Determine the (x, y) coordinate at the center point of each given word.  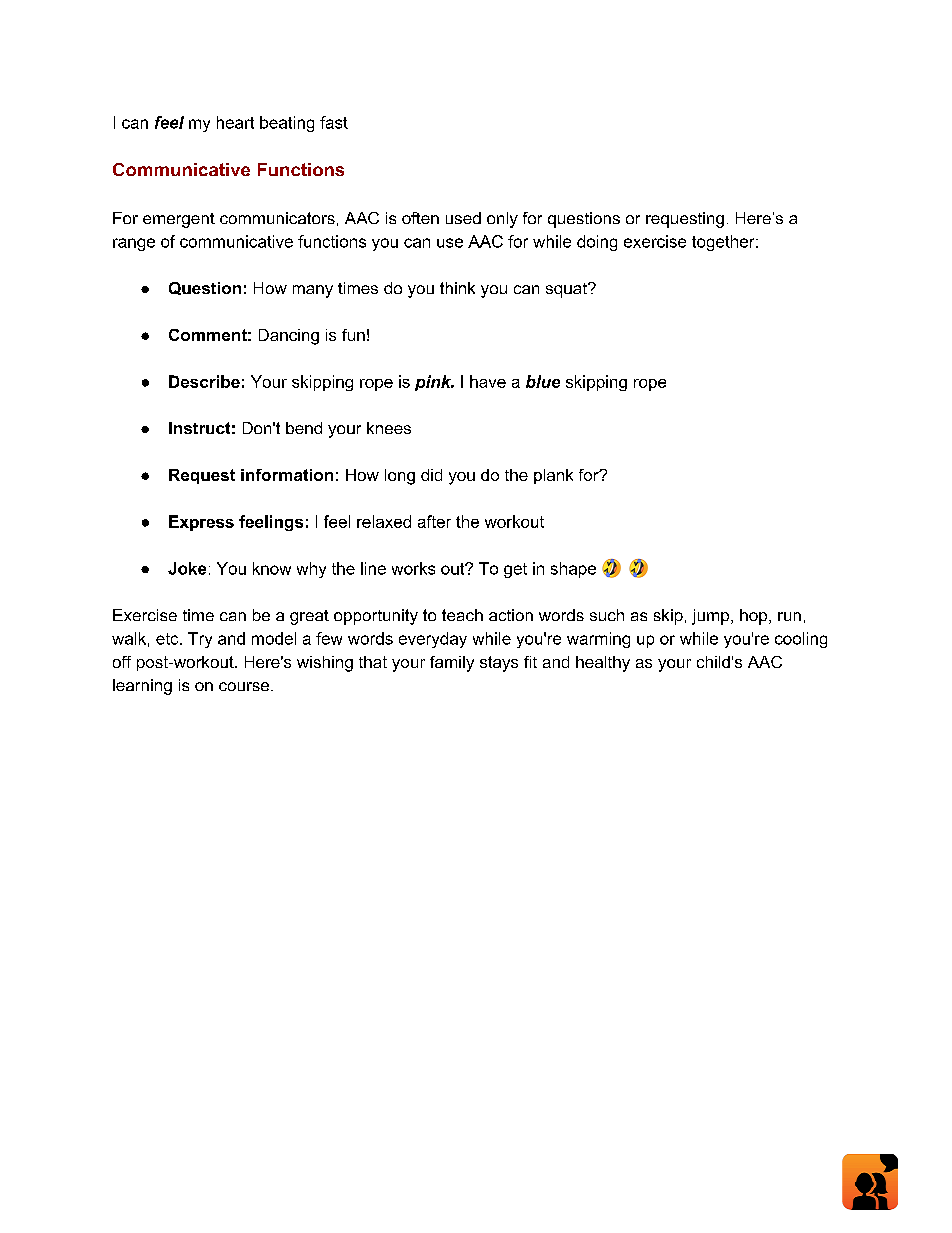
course (245, 686)
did (431, 475)
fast (334, 122)
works (413, 568)
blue (543, 381)
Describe (204, 381)
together (724, 243)
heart (235, 122)
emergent (179, 220)
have (488, 381)
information (287, 475)
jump (712, 617)
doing (597, 243)
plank (553, 476)
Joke (187, 568)
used (463, 218)
